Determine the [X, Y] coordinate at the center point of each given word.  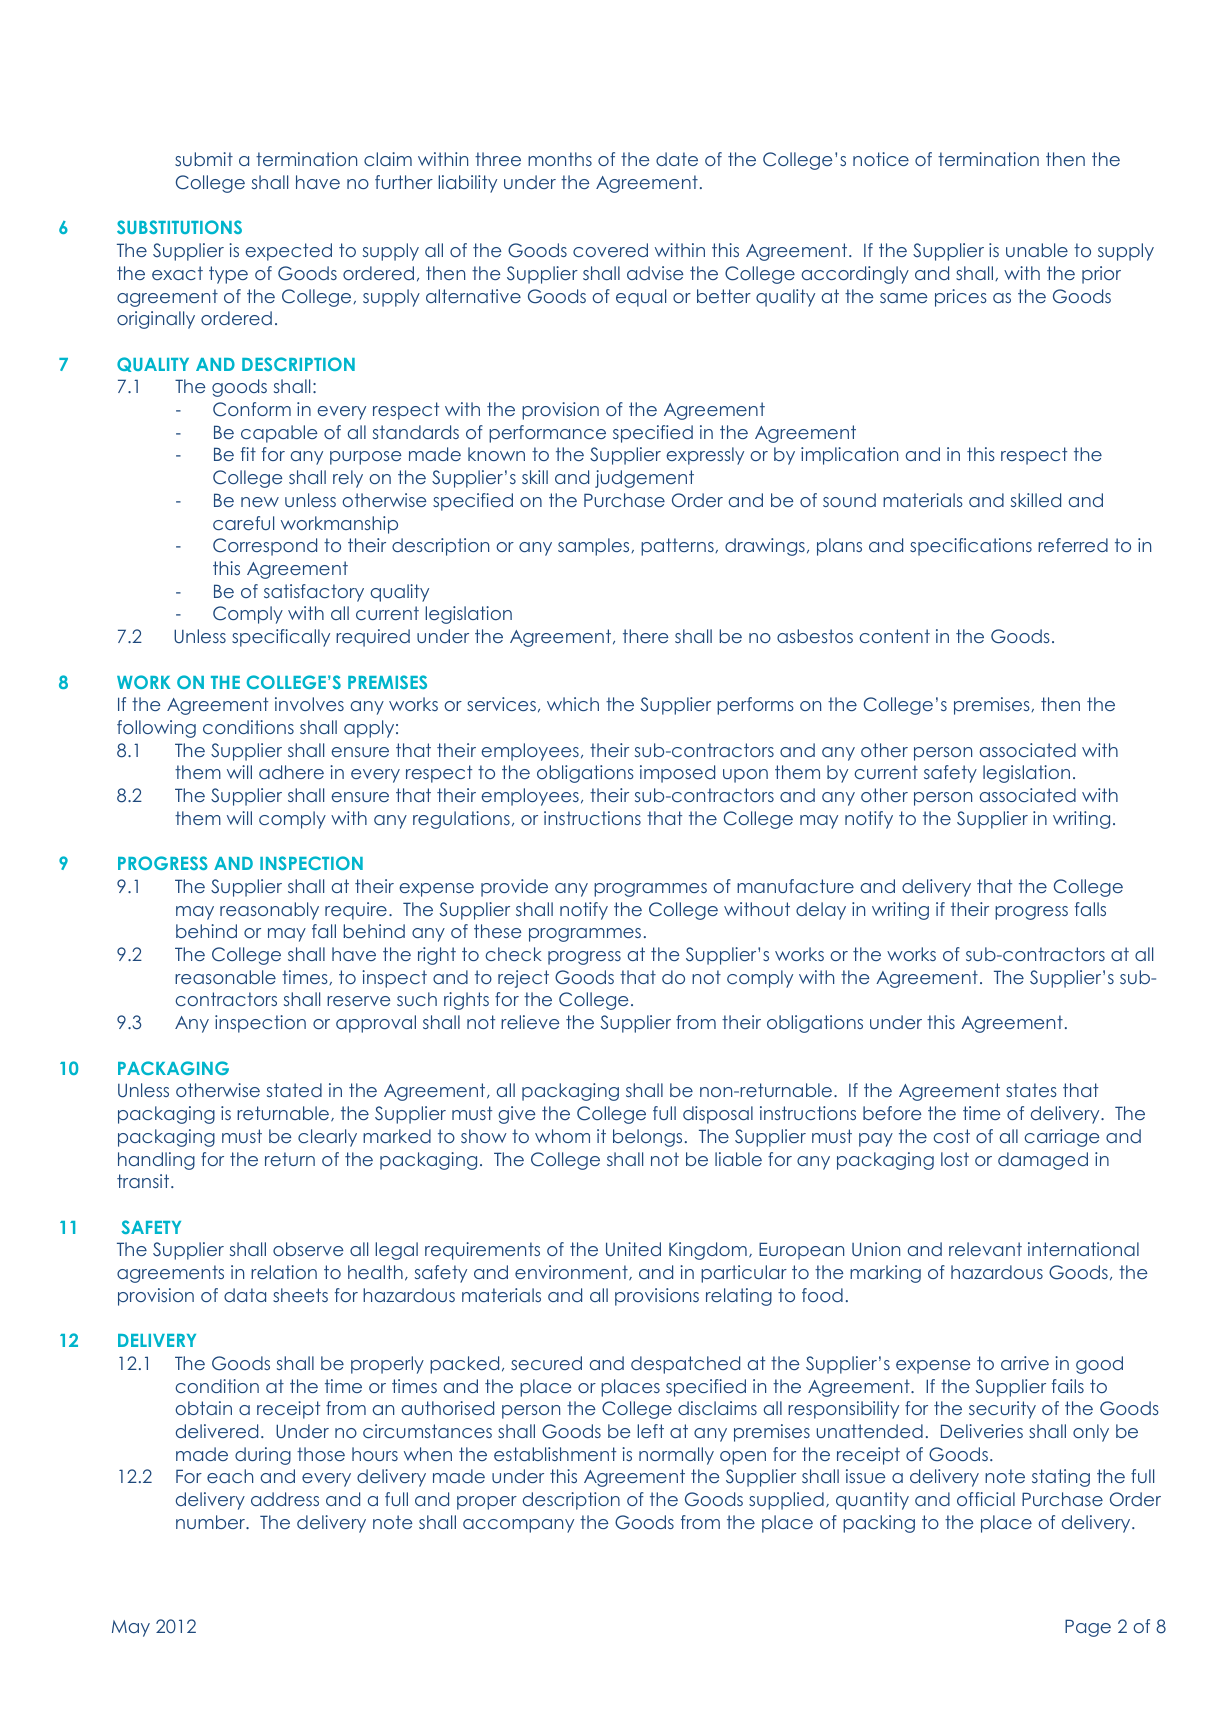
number [212, 1522]
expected [288, 252]
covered [610, 250]
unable [1037, 250]
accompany [518, 1526]
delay [821, 911]
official [986, 1499]
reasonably [269, 911]
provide [514, 888]
